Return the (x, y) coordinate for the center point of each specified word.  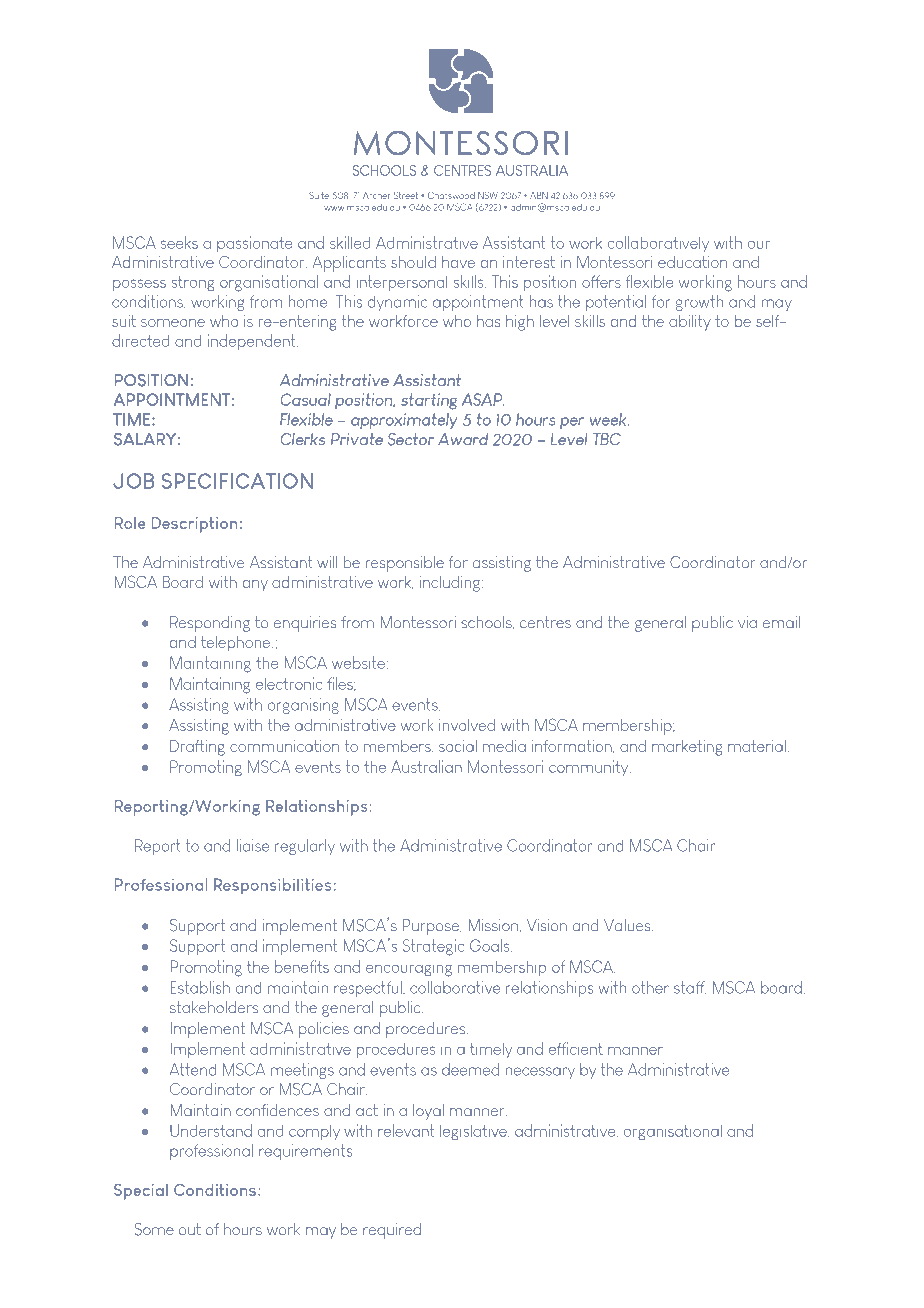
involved (467, 725)
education (692, 262)
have (458, 262)
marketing (687, 748)
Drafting (197, 747)
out (190, 1229)
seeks (179, 242)
